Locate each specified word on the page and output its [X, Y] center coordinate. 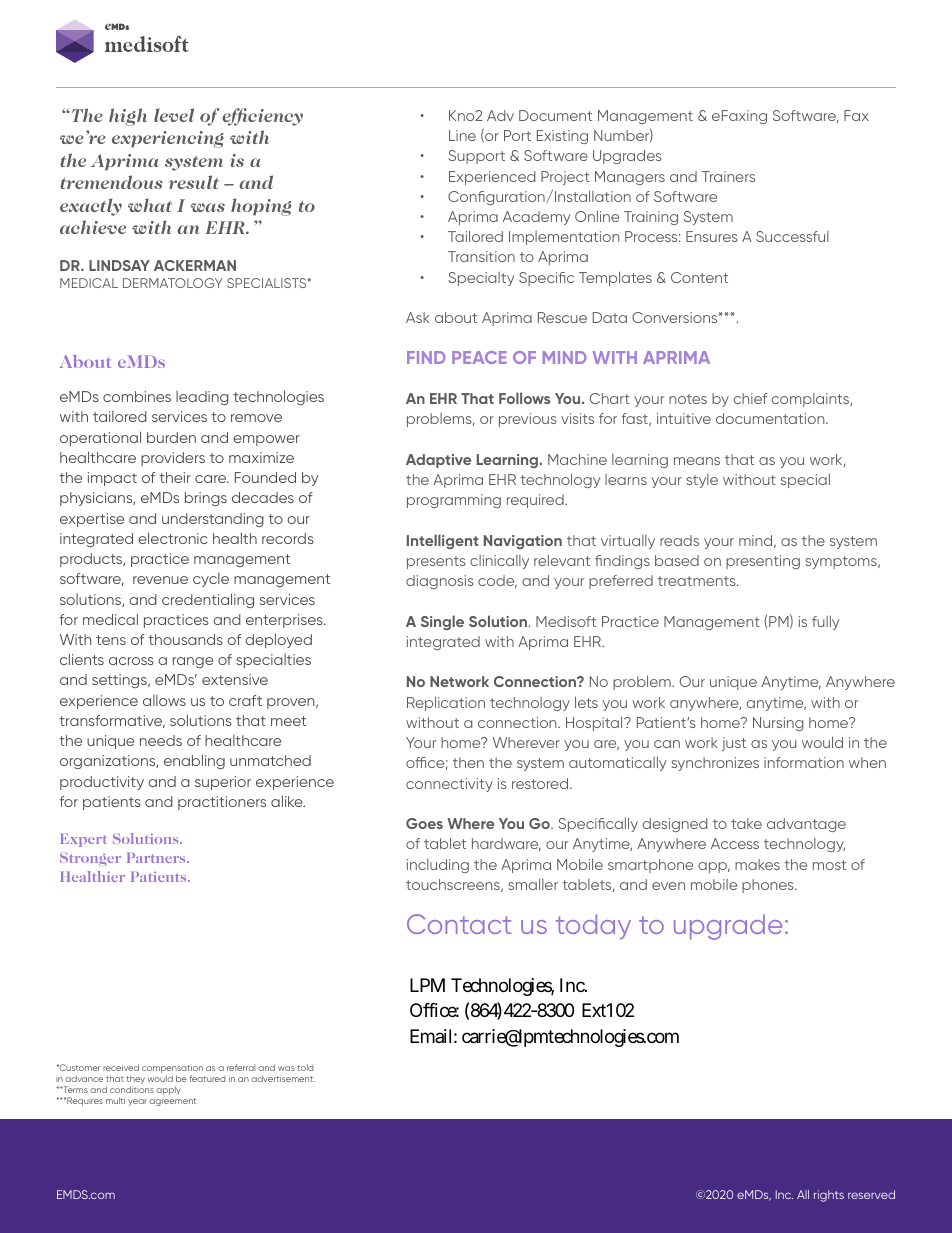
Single [442, 622]
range [193, 662]
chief [750, 398]
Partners [157, 857]
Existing [562, 137]
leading [202, 398]
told [305, 1067]
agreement [172, 1102]
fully [825, 622]
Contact [459, 924]
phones [769, 886]
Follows [524, 398]
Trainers [728, 176]
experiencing [168, 139]
